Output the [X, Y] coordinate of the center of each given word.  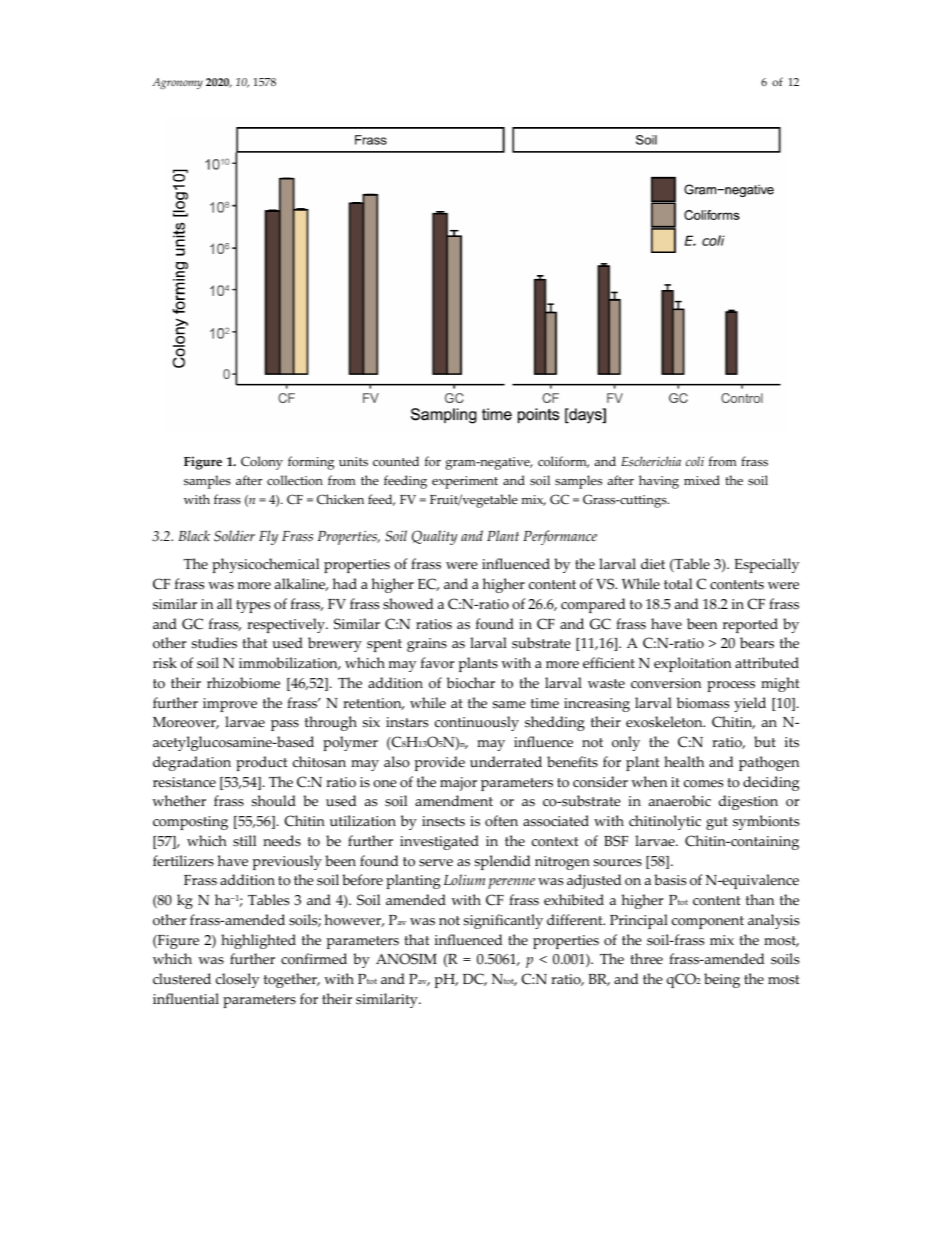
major [458, 784]
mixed [702, 480]
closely [237, 980]
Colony [262, 463]
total [678, 584]
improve [230, 705]
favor [437, 663]
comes [703, 784]
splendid [502, 862]
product [261, 763]
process [731, 686]
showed [408, 604]
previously [287, 862]
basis [670, 880]
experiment [465, 482]
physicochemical [265, 565]
